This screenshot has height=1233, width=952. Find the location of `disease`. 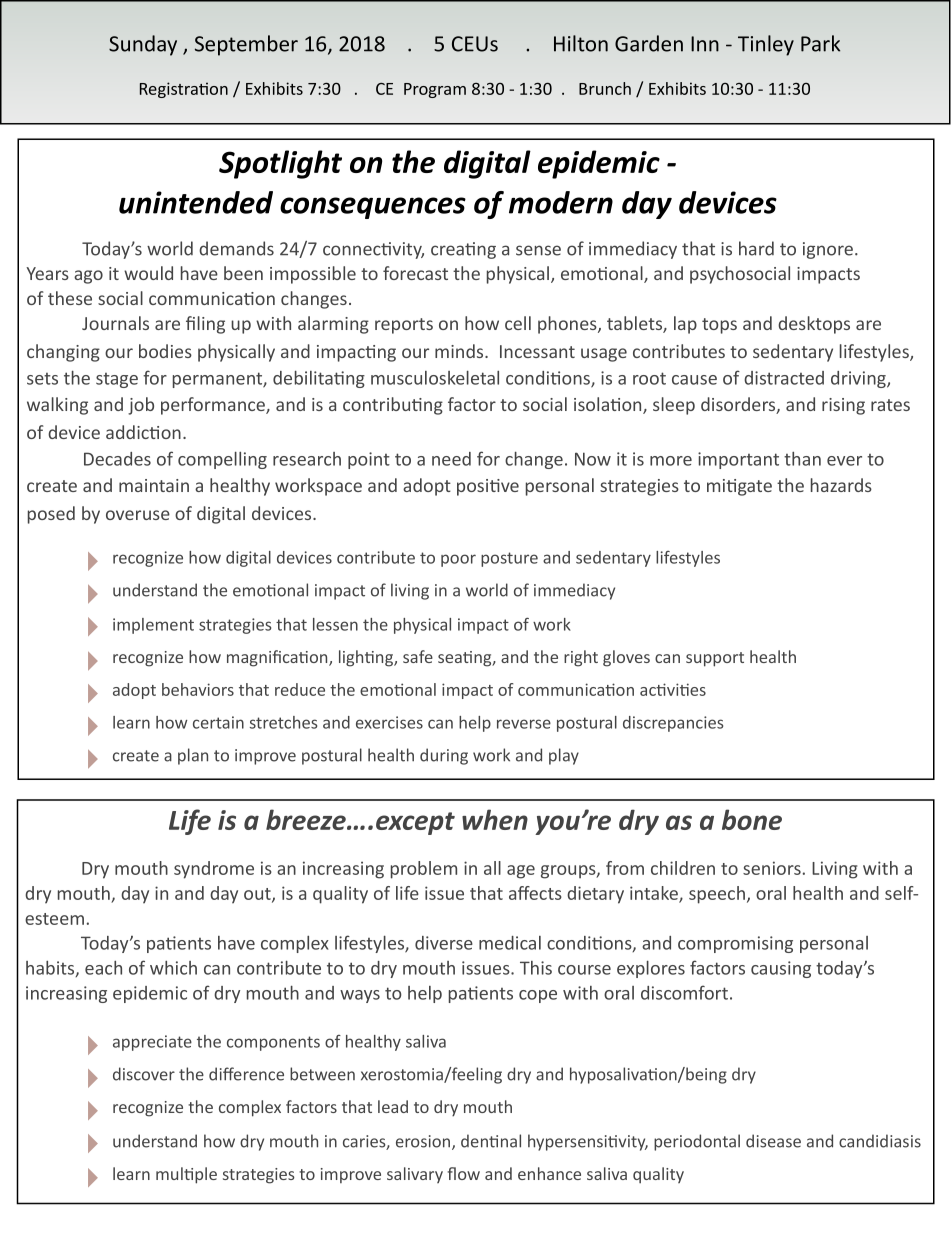

disease is located at coordinates (773, 1141).
